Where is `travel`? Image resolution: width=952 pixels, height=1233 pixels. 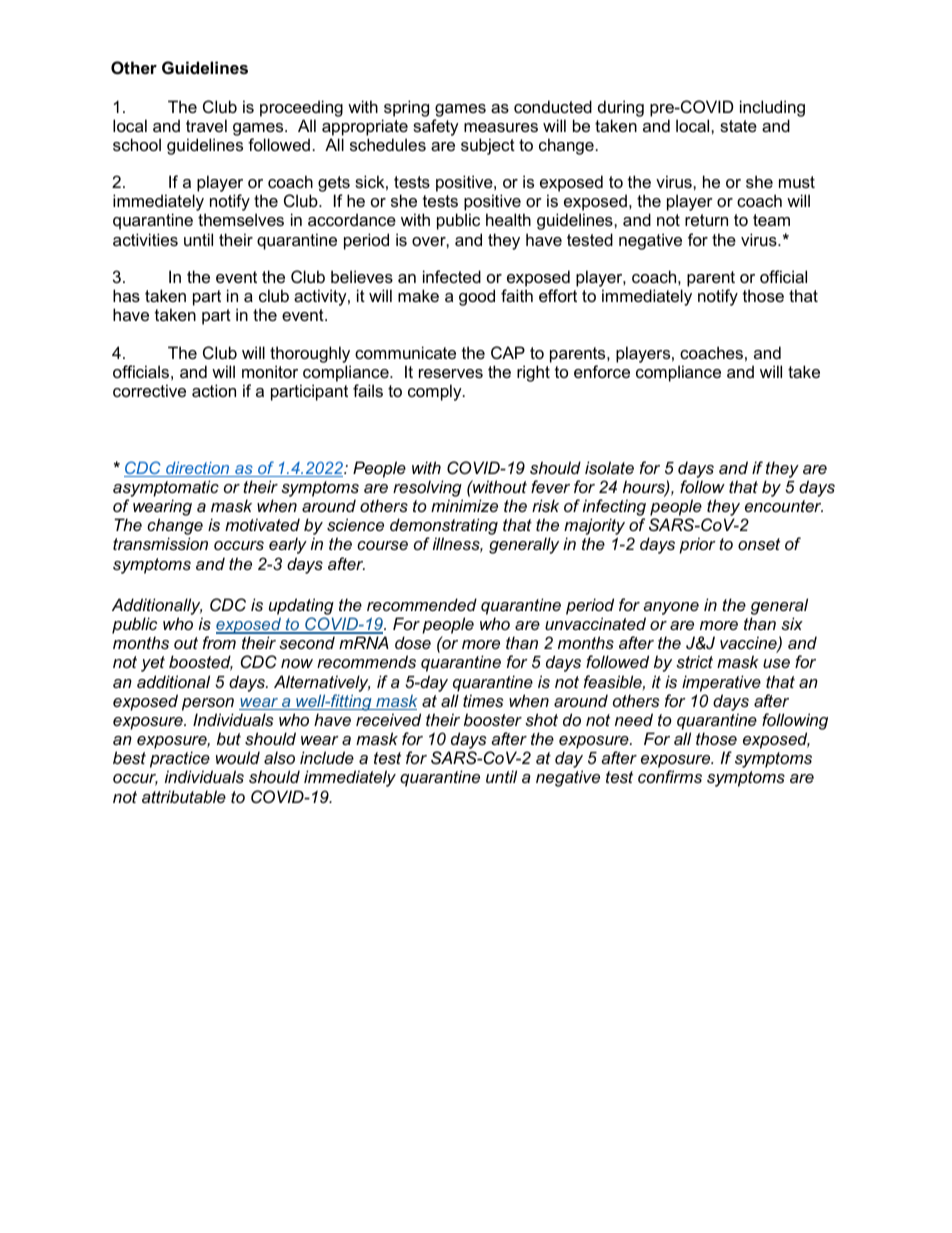
travel is located at coordinates (206, 125).
